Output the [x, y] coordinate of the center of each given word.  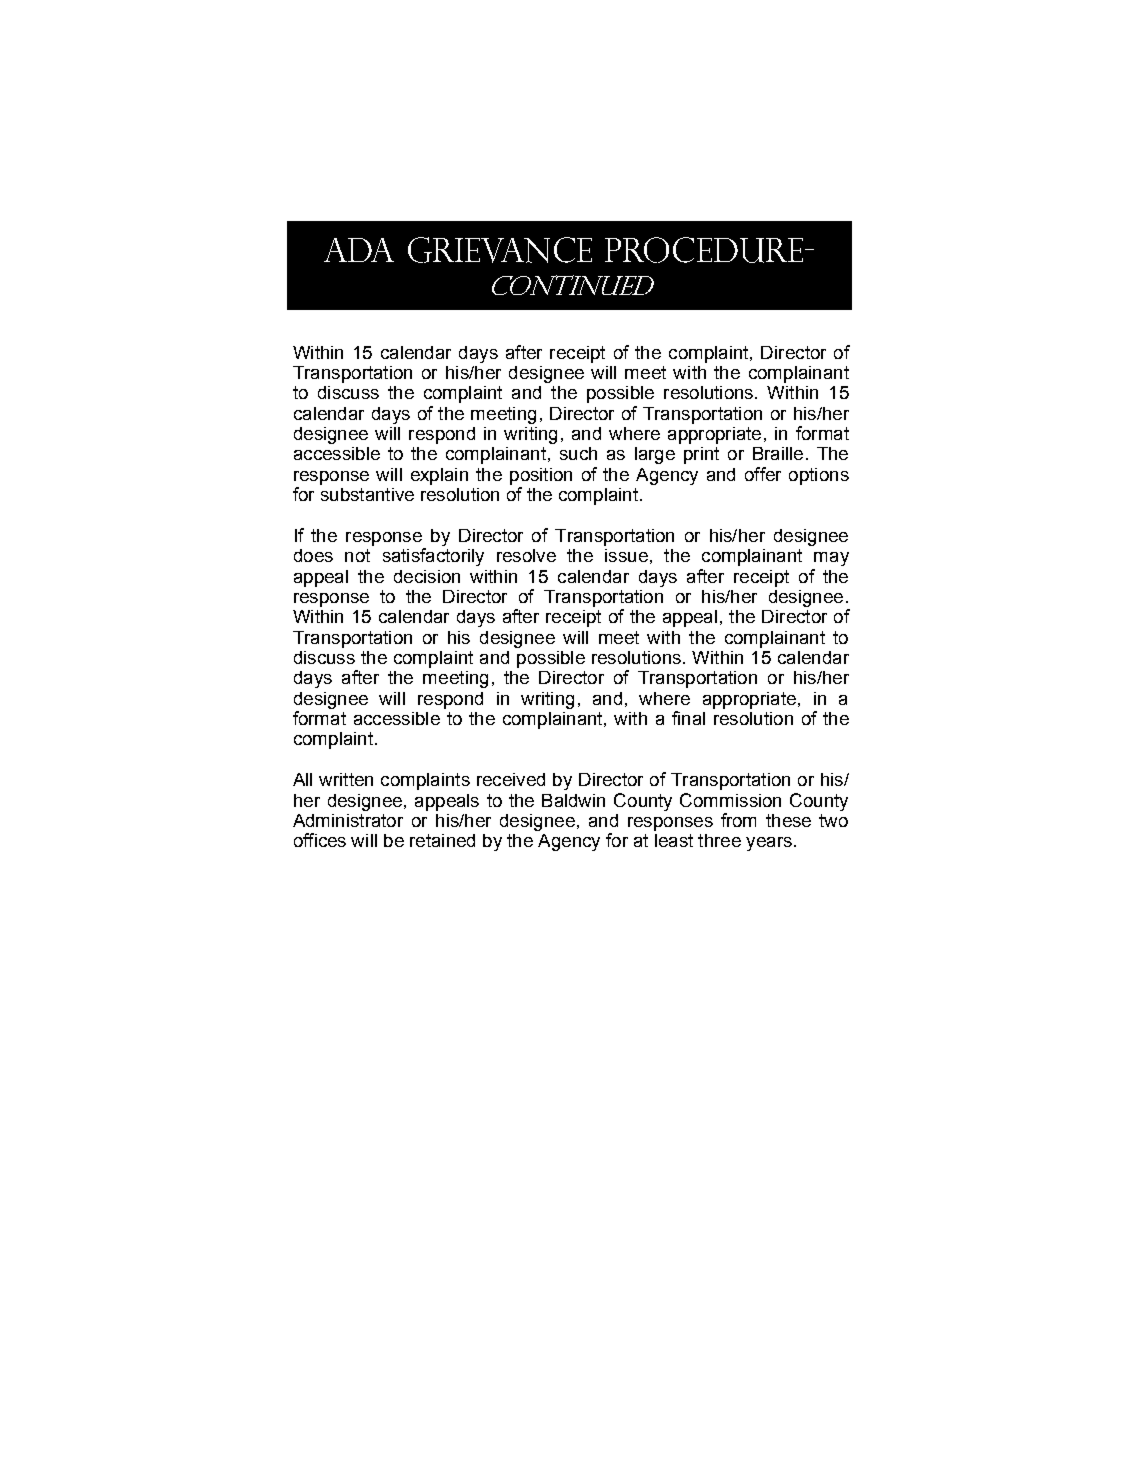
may [831, 559]
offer [763, 474]
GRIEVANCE [500, 250]
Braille [778, 453]
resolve [526, 555]
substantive [367, 494]
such [578, 453]
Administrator [348, 820]
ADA [359, 250]
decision [427, 576]
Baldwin [573, 800]
